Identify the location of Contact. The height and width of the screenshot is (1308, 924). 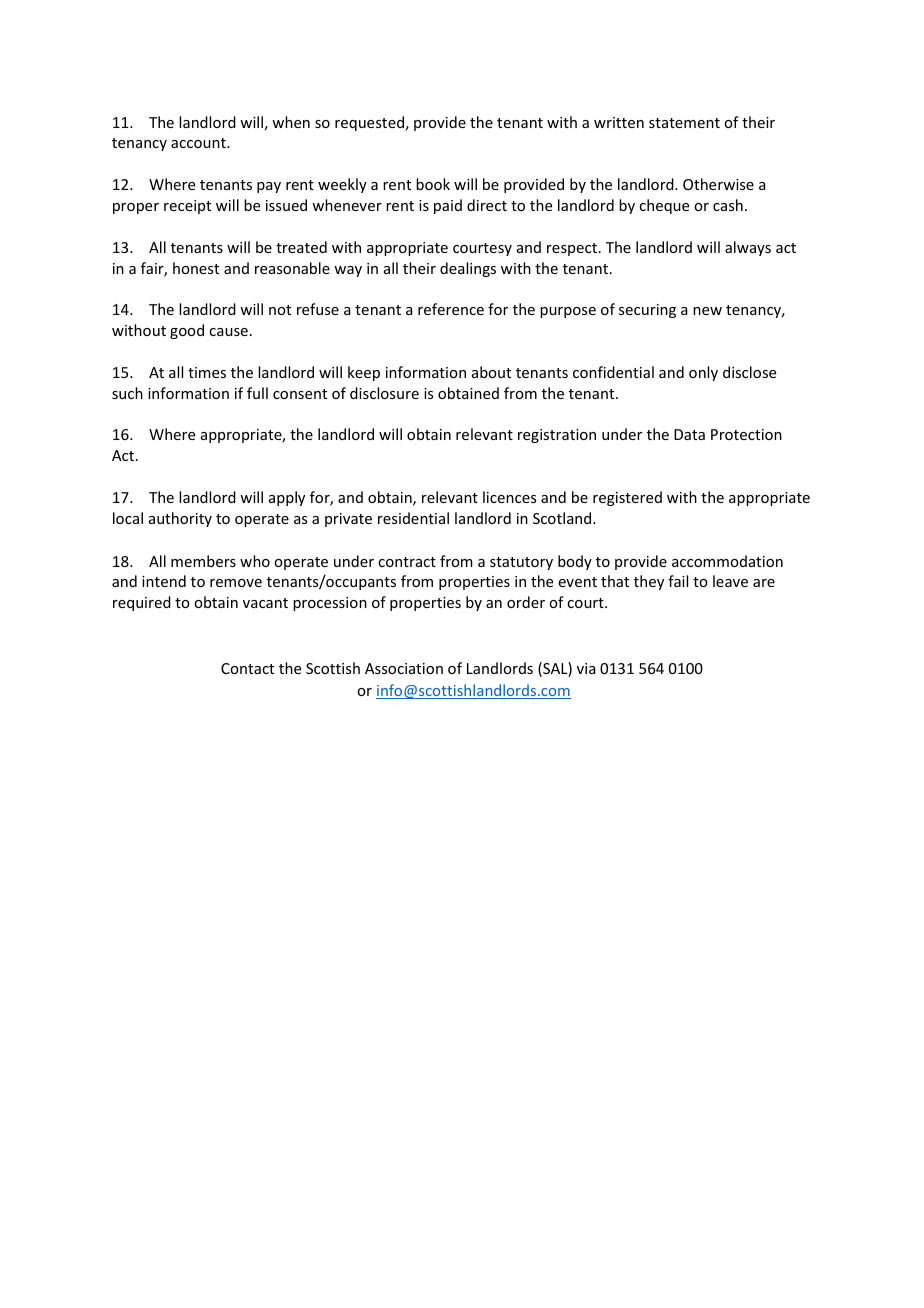
(247, 668).
